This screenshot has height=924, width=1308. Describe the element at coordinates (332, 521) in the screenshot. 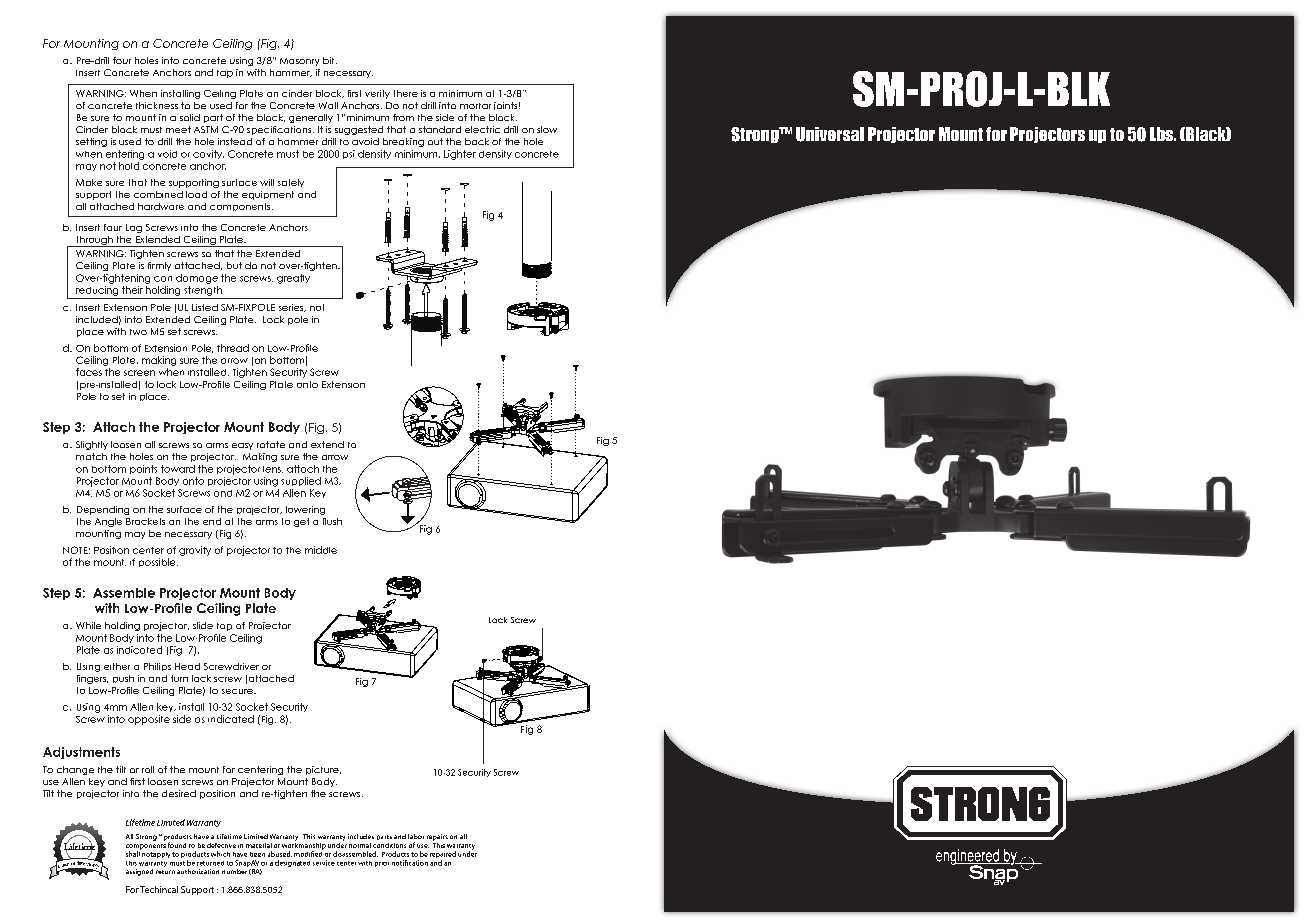

I see `flush` at that location.
